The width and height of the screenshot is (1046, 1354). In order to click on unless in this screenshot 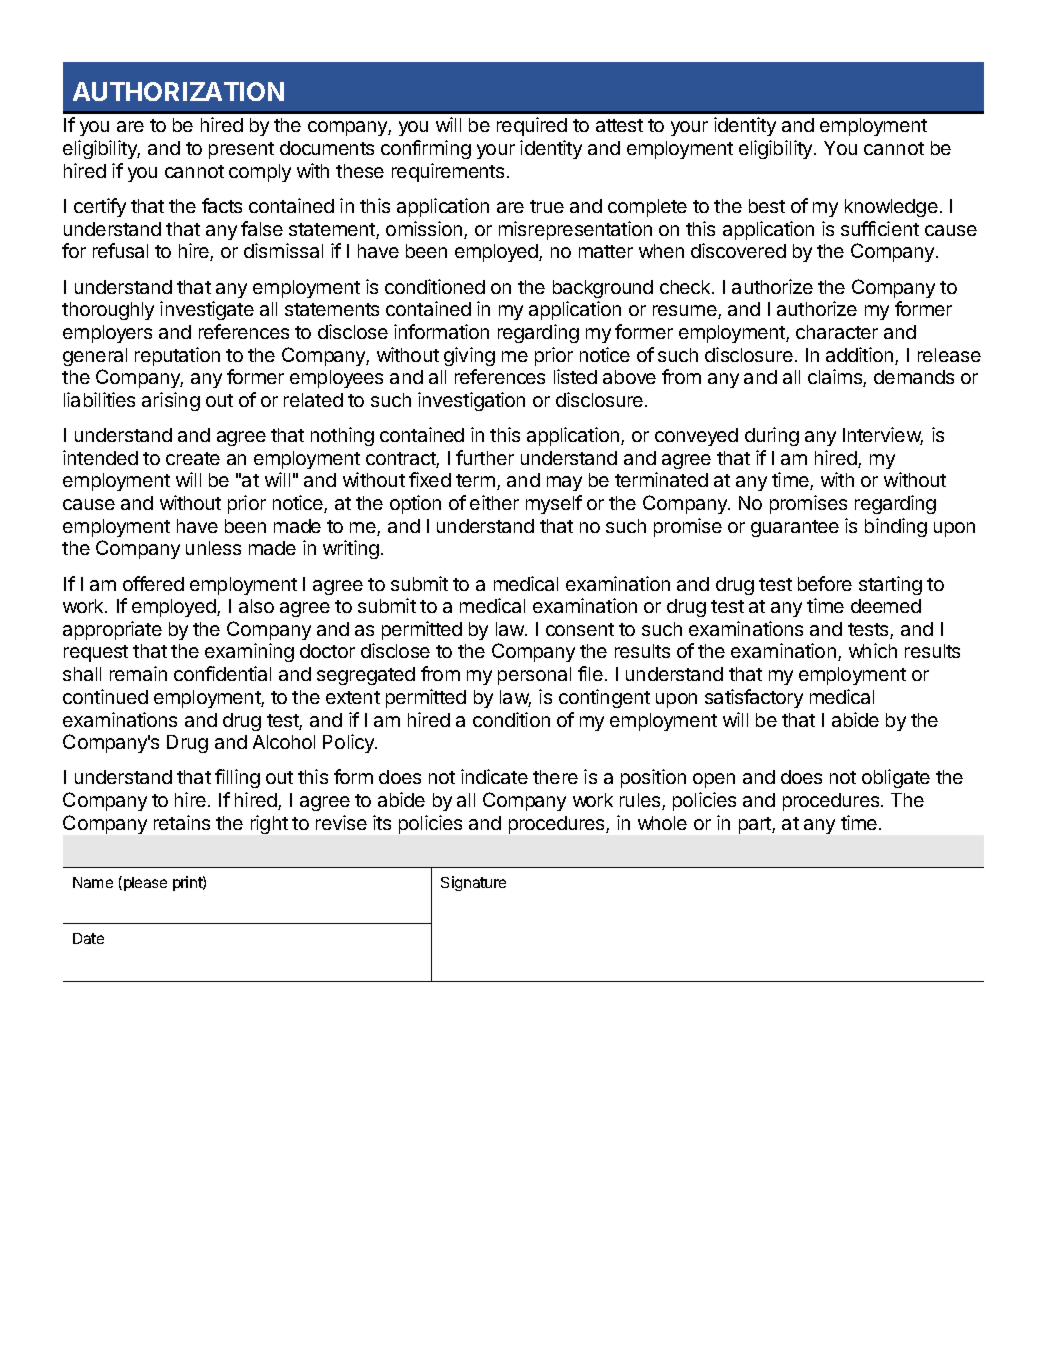, I will do `click(213, 548)`.
